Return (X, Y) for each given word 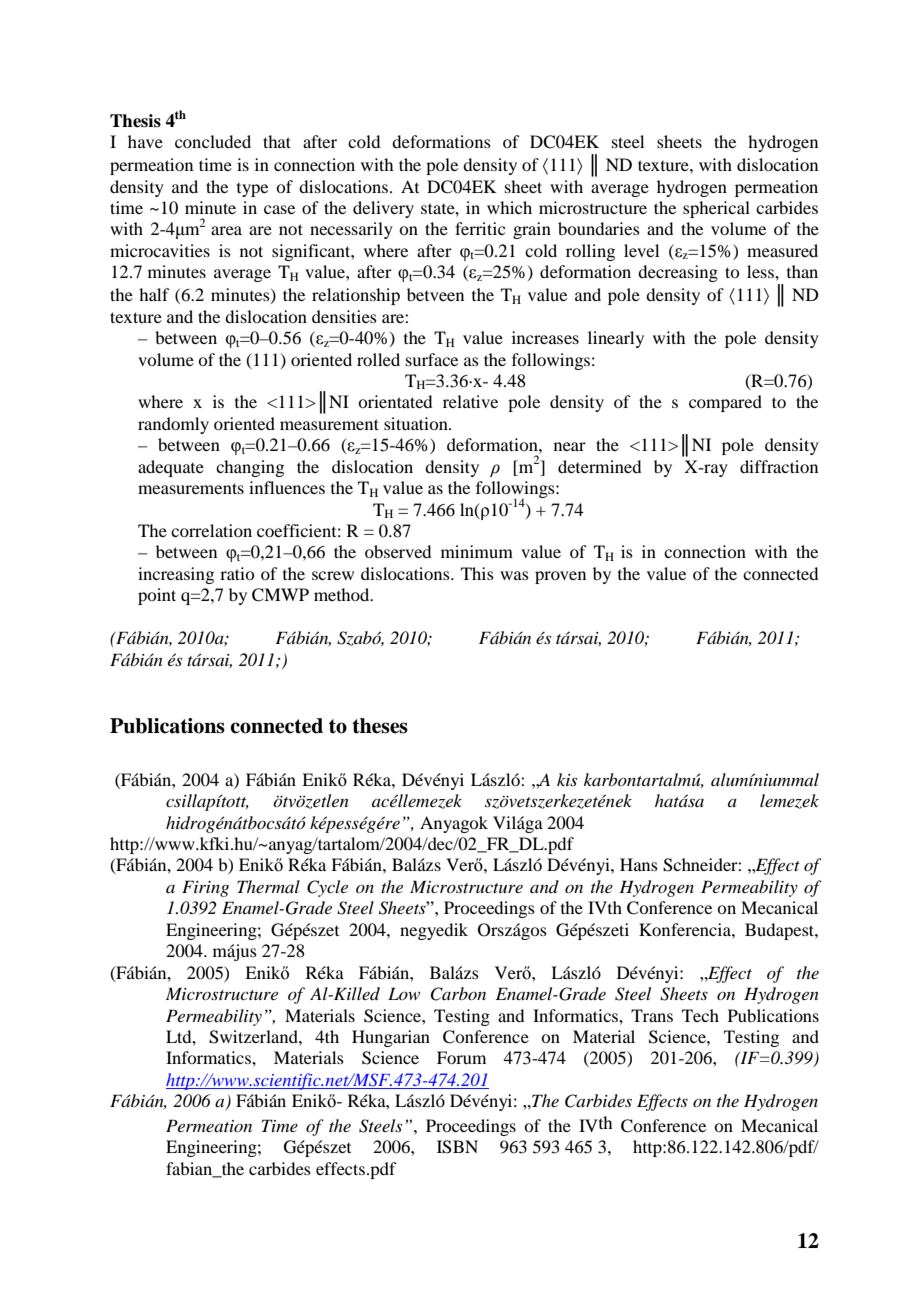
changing (250, 468)
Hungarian (391, 1038)
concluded (213, 141)
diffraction (779, 466)
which (509, 207)
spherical (716, 209)
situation (417, 423)
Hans (639, 864)
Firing (205, 888)
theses (380, 726)
